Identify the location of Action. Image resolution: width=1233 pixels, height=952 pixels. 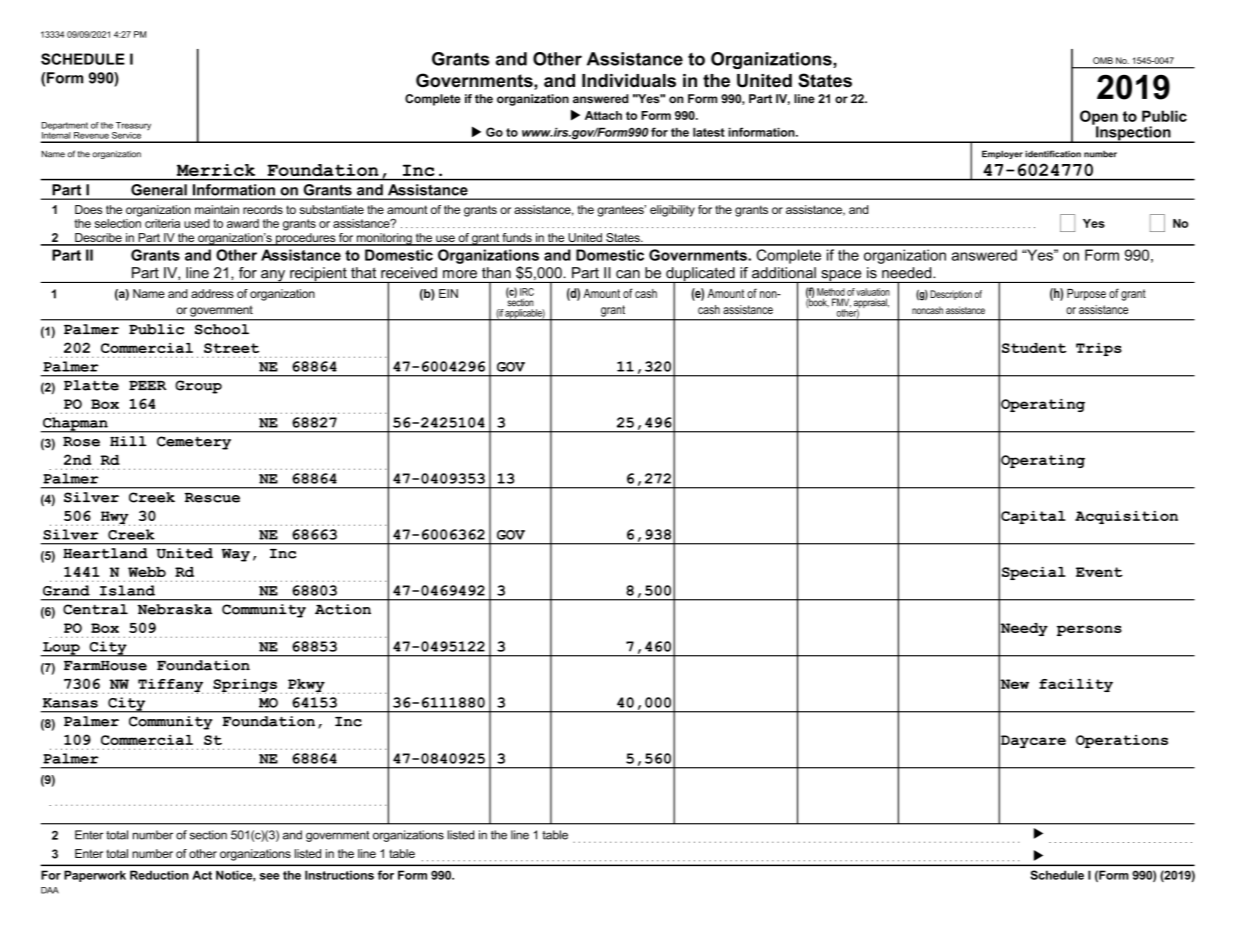
(343, 609).
